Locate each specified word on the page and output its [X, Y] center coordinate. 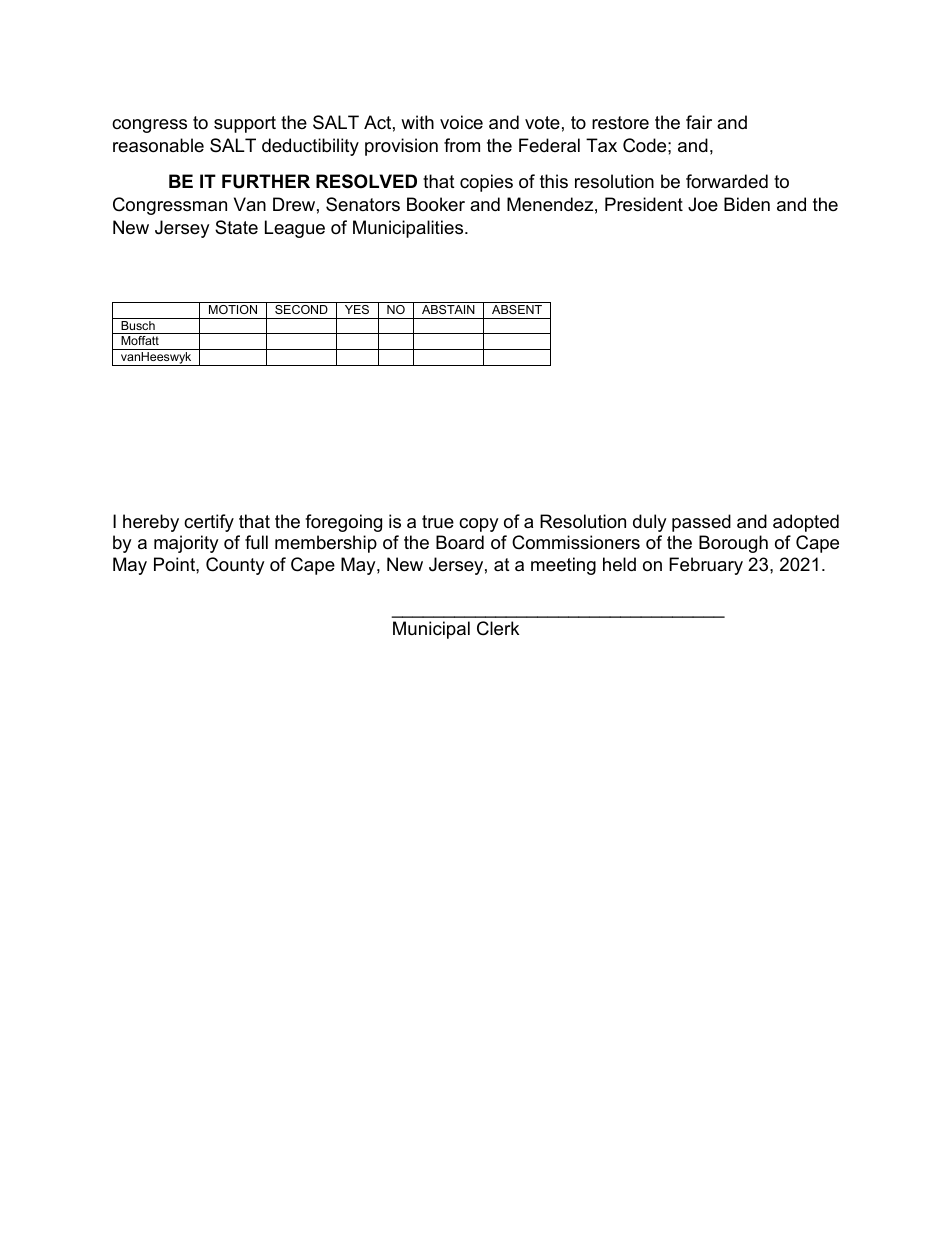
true [438, 521]
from [462, 145]
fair [699, 122]
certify [209, 523]
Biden [747, 204]
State [236, 227]
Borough [733, 544]
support [245, 124]
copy [479, 525]
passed [701, 523]
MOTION [233, 308]
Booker [436, 204]
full [256, 542]
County [235, 566]
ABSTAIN [448, 308]
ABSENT [517, 308]
